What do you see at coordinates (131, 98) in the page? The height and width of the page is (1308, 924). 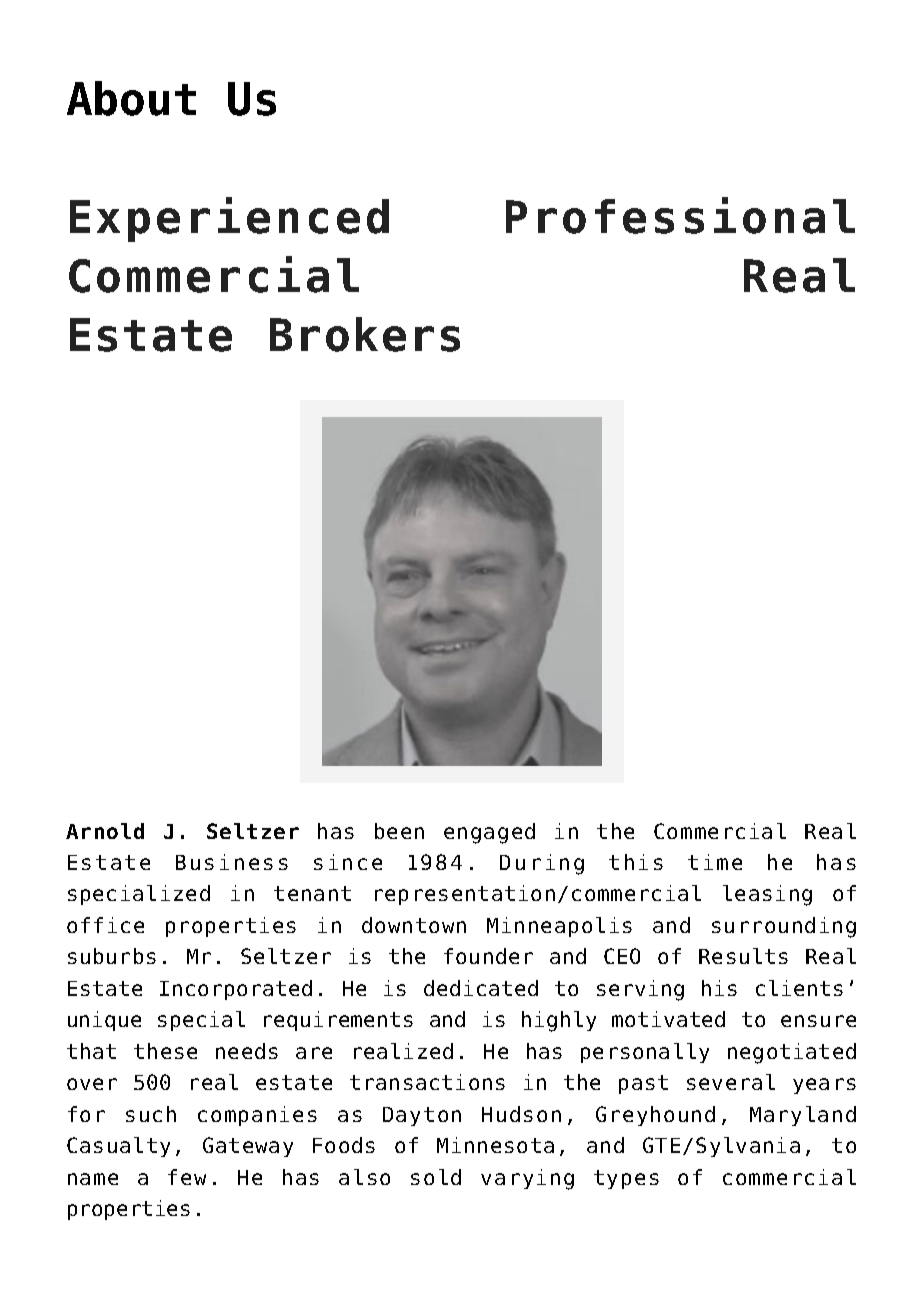 I see `About` at bounding box center [131, 98].
